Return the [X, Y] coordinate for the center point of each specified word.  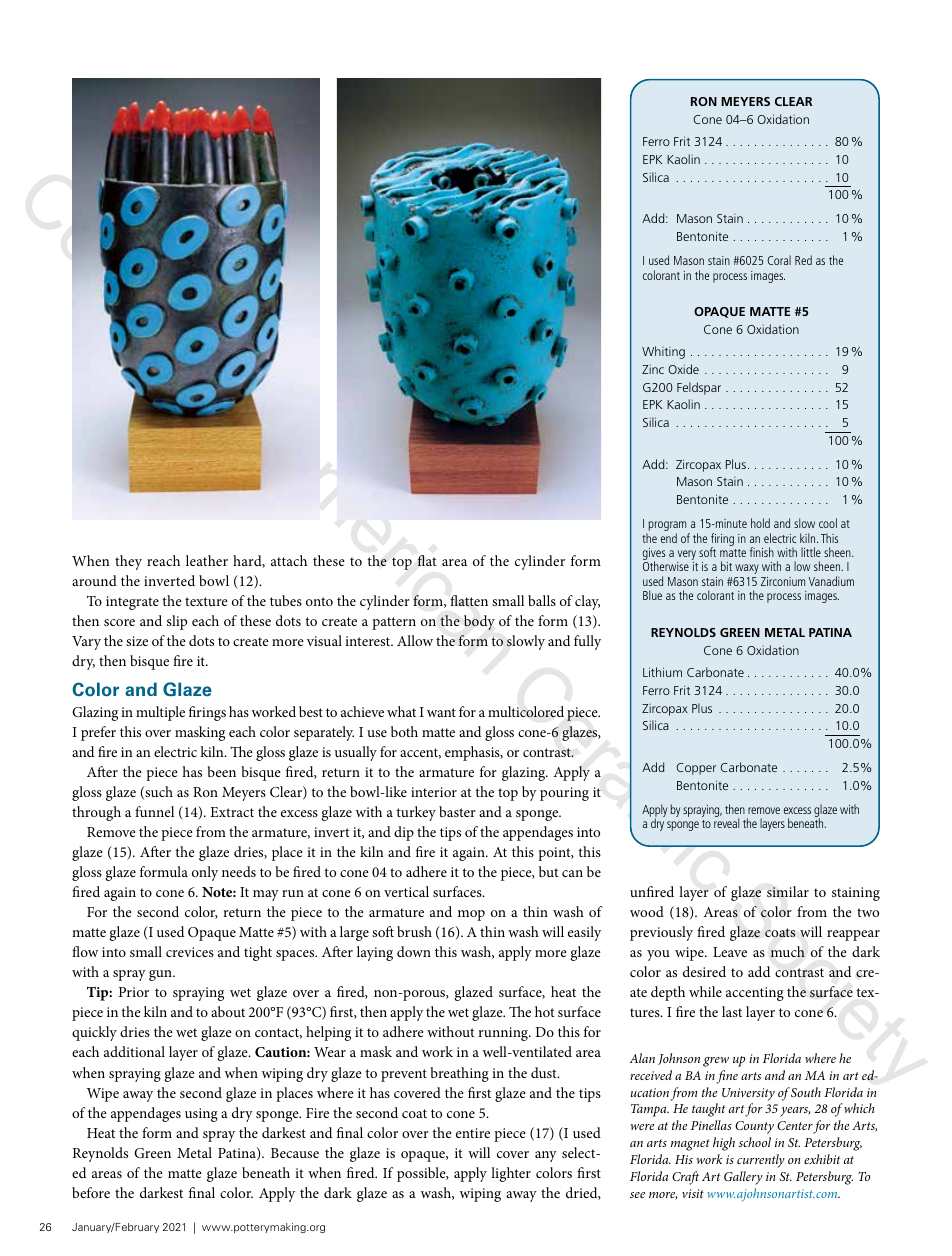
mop [471, 915]
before [91, 1192]
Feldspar [699, 388]
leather [207, 560]
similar [788, 891]
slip [177, 622]
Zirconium [783, 581]
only [205, 873]
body [479, 622]
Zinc [653, 369]
